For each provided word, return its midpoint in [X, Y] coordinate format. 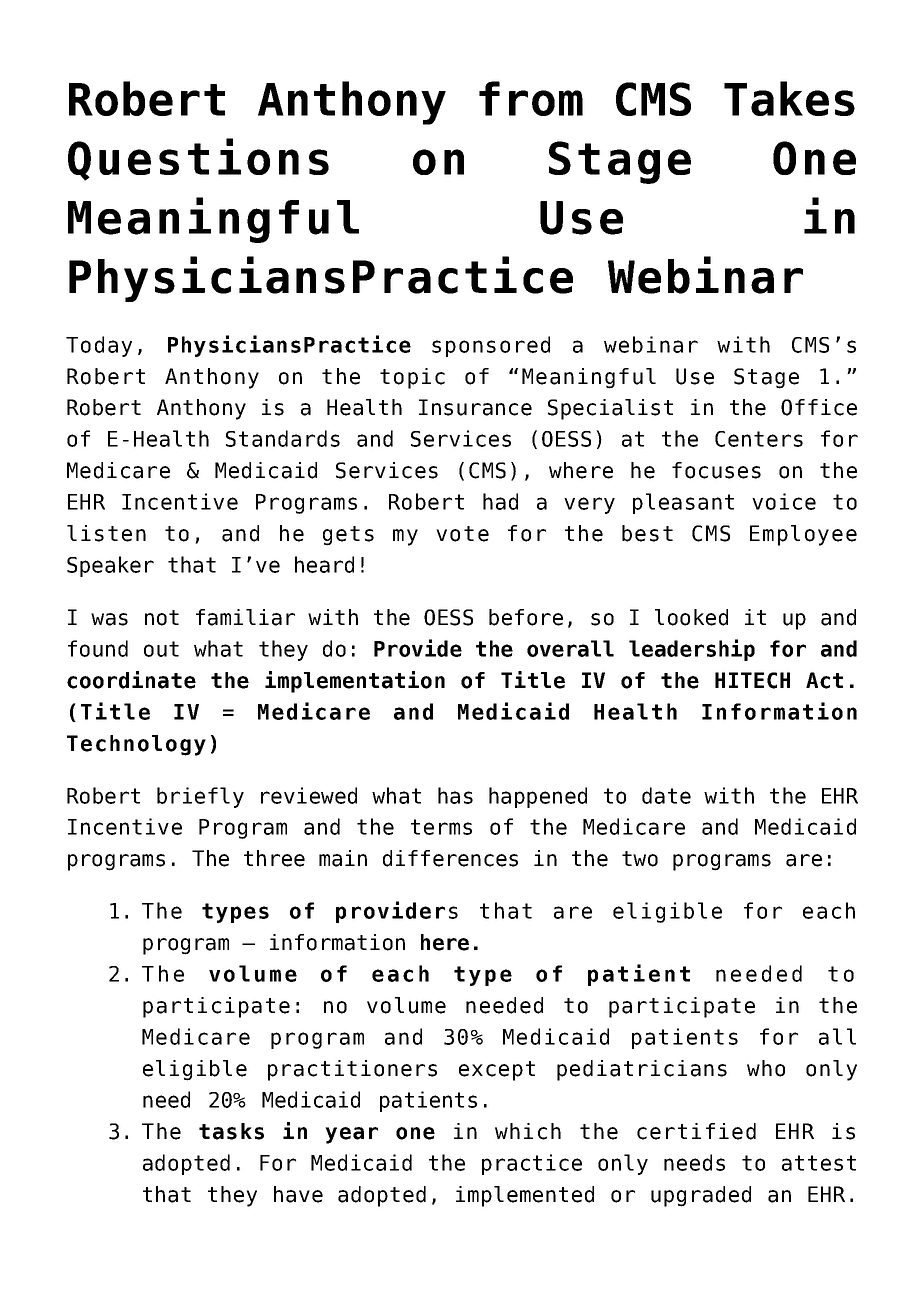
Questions [198, 159]
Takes [789, 98]
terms [441, 827]
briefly [200, 797]
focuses [716, 470]
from [531, 98]
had [500, 501]
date [666, 795]
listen [106, 533]
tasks [231, 1131]
